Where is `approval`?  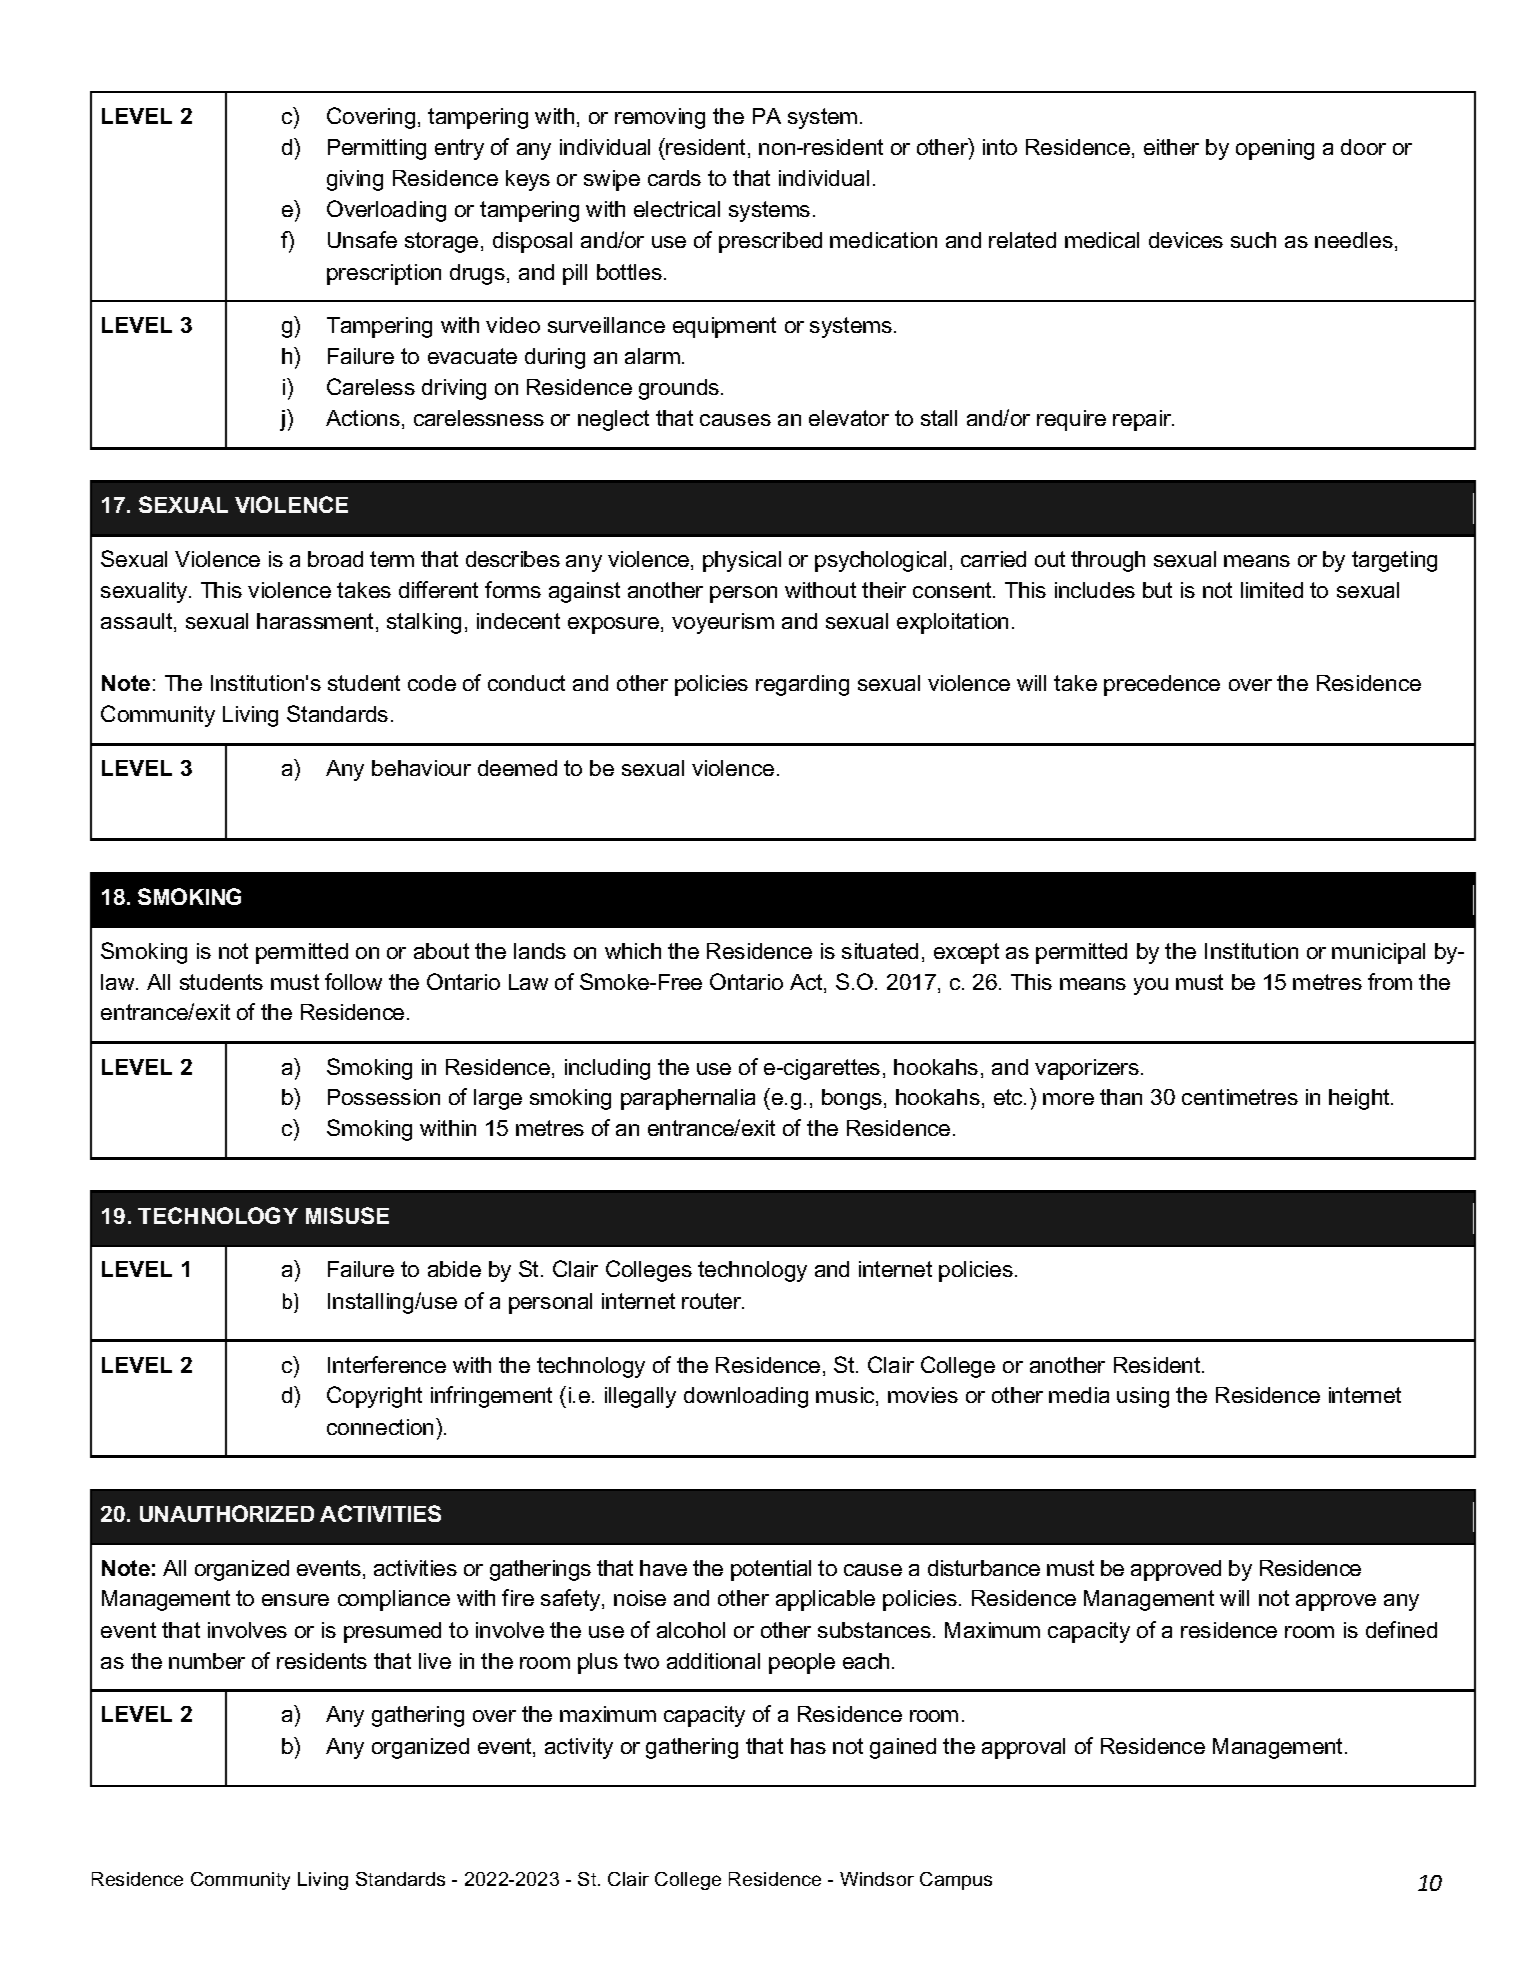 approval is located at coordinates (1023, 1748).
